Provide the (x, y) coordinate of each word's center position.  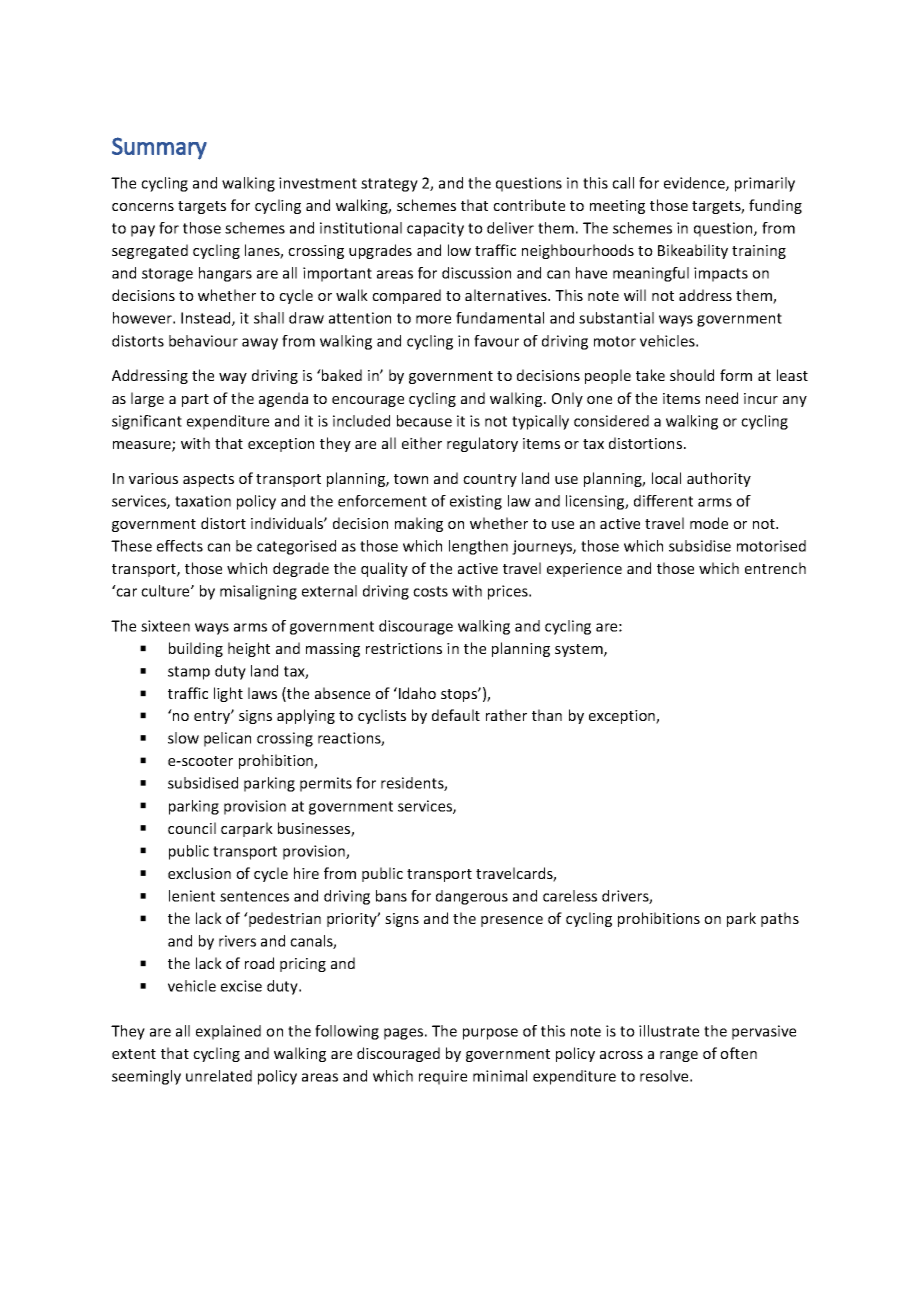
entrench (775, 568)
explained (228, 1032)
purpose (490, 1034)
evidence (695, 184)
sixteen (165, 626)
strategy (389, 185)
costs (430, 591)
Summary (159, 148)
